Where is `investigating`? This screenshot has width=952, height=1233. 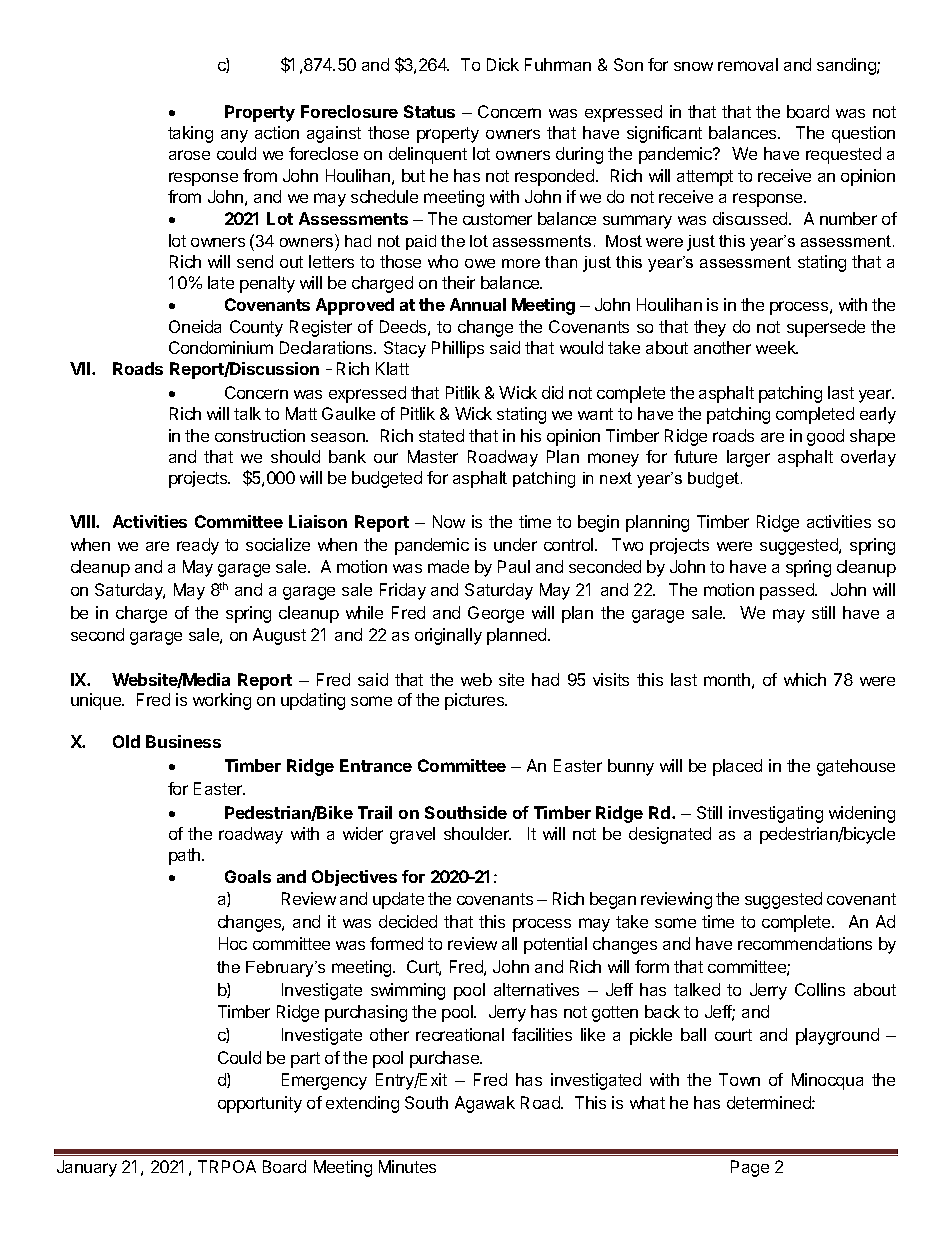 investigating is located at coordinates (776, 814).
